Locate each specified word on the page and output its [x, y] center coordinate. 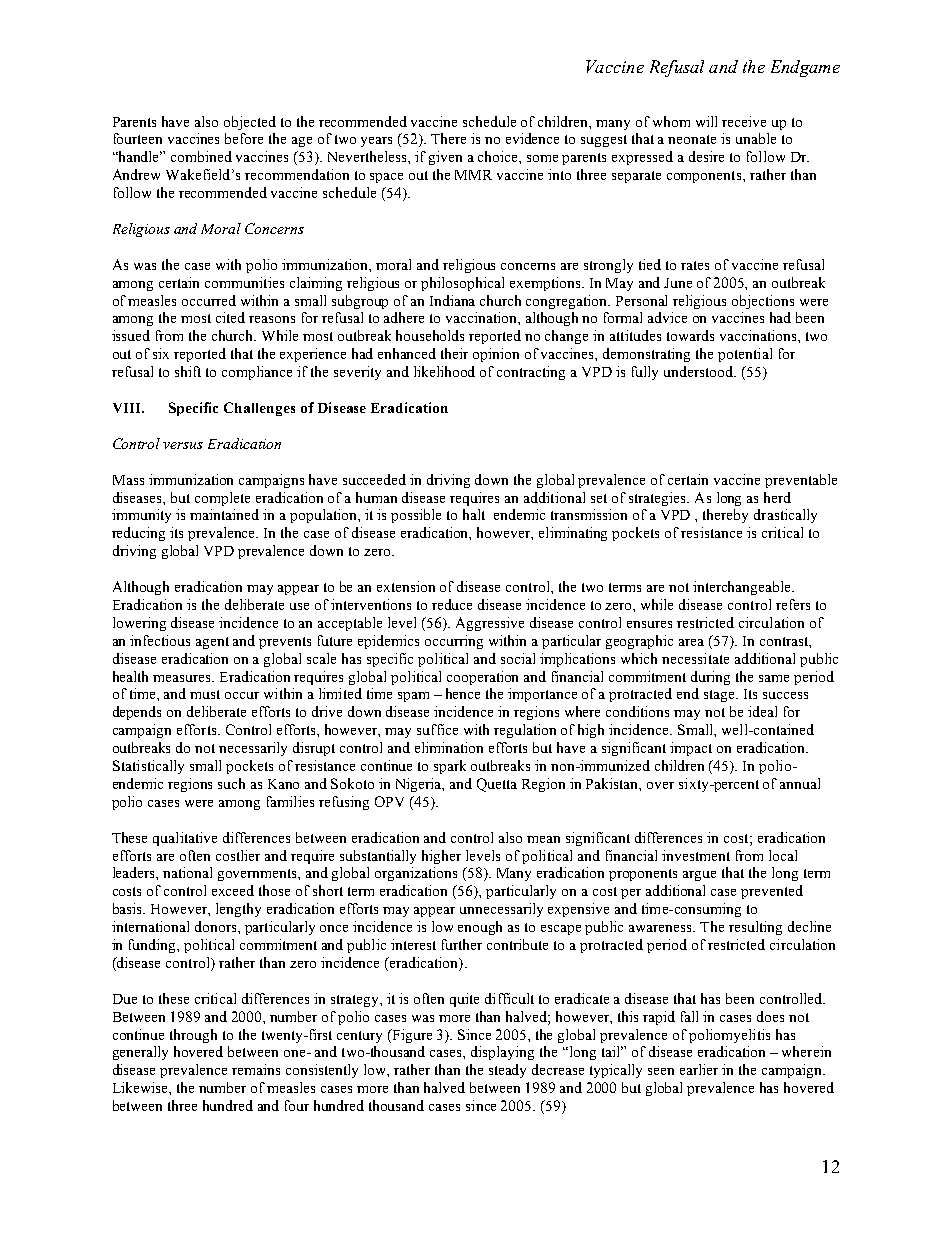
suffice [437, 729]
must [205, 694]
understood [700, 371]
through [193, 1036]
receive [744, 121]
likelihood [444, 371]
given [445, 158]
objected [250, 123]
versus [183, 445]
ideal [762, 711]
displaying [502, 1053]
